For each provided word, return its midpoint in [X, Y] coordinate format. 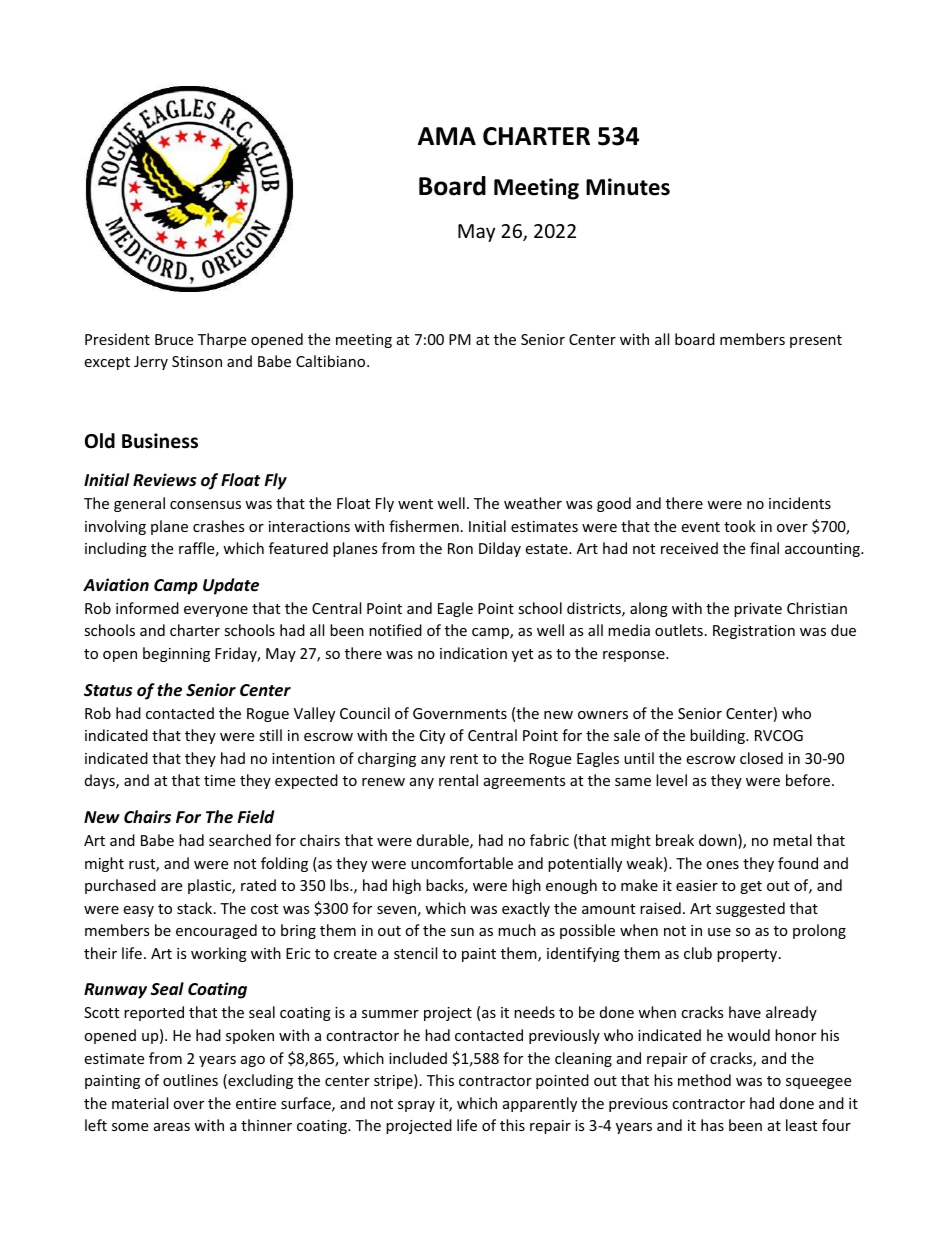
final [764, 548]
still [270, 735]
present [816, 341]
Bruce [174, 339]
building [718, 736]
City [432, 737]
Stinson [197, 361]
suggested [750, 909]
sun [462, 932]
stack [196, 908]
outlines [190, 1080]
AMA [447, 136]
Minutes [628, 187]
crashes [219, 526]
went [415, 504]
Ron [460, 548]
